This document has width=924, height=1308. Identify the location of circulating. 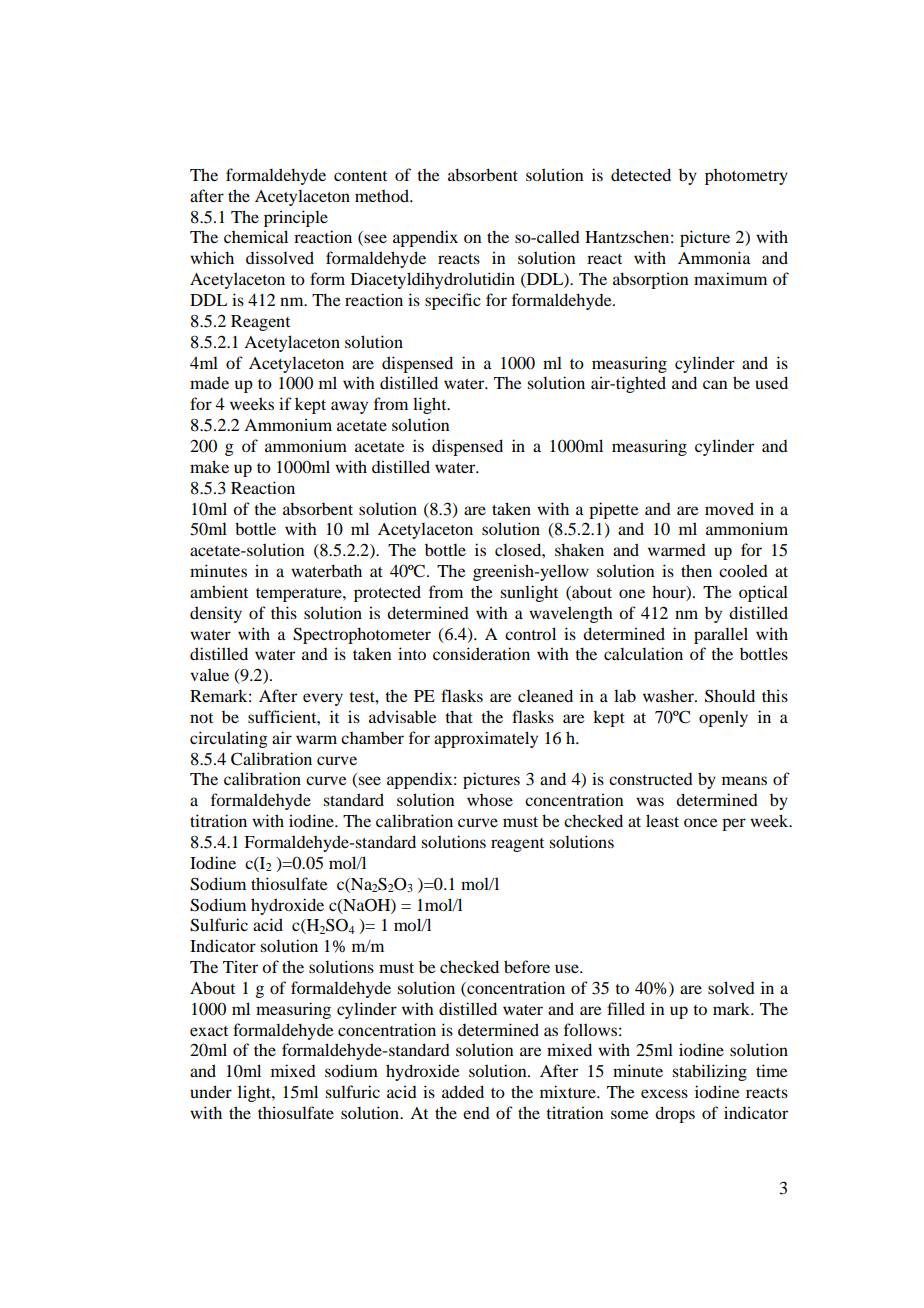
(229, 739).
